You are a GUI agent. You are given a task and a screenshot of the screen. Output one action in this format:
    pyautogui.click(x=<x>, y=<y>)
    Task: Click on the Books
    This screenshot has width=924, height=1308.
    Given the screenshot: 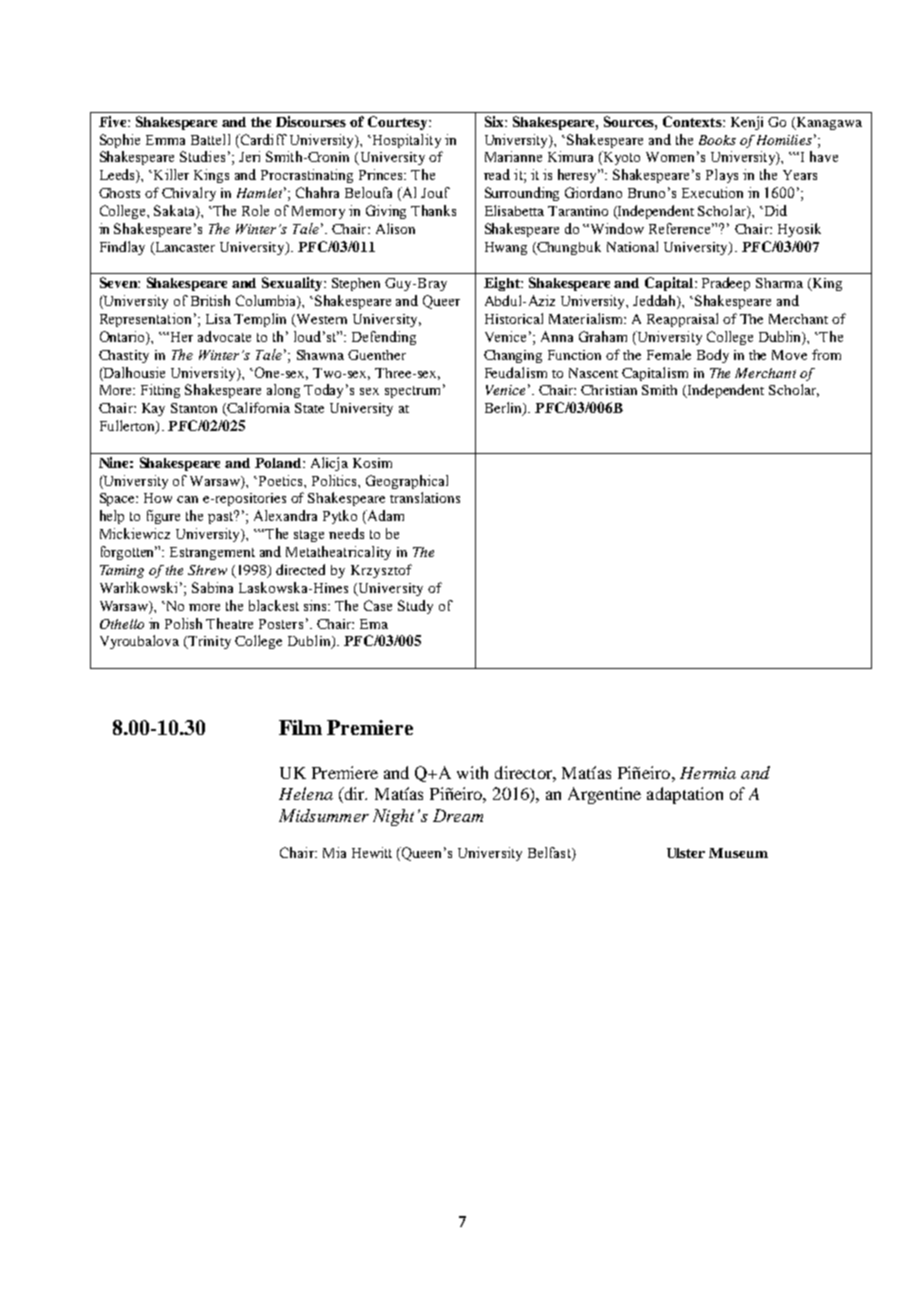 What is the action you would take?
    pyautogui.click(x=717, y=140)
